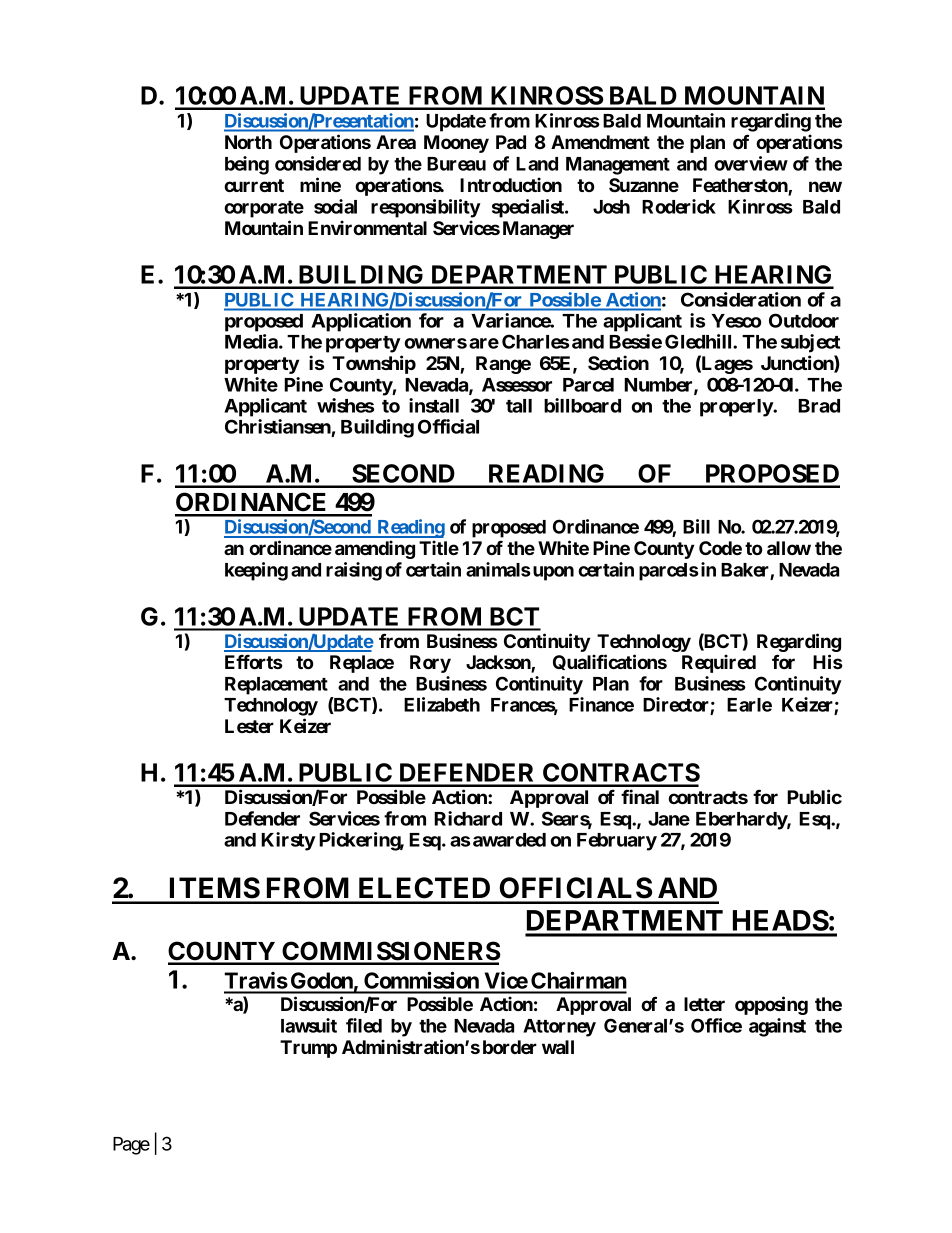 This screenshot has height=1233, width=952. What do you see at coordinates (789, 548) in the screenshot?
I see `allow` at bounding box center [789, 548].
